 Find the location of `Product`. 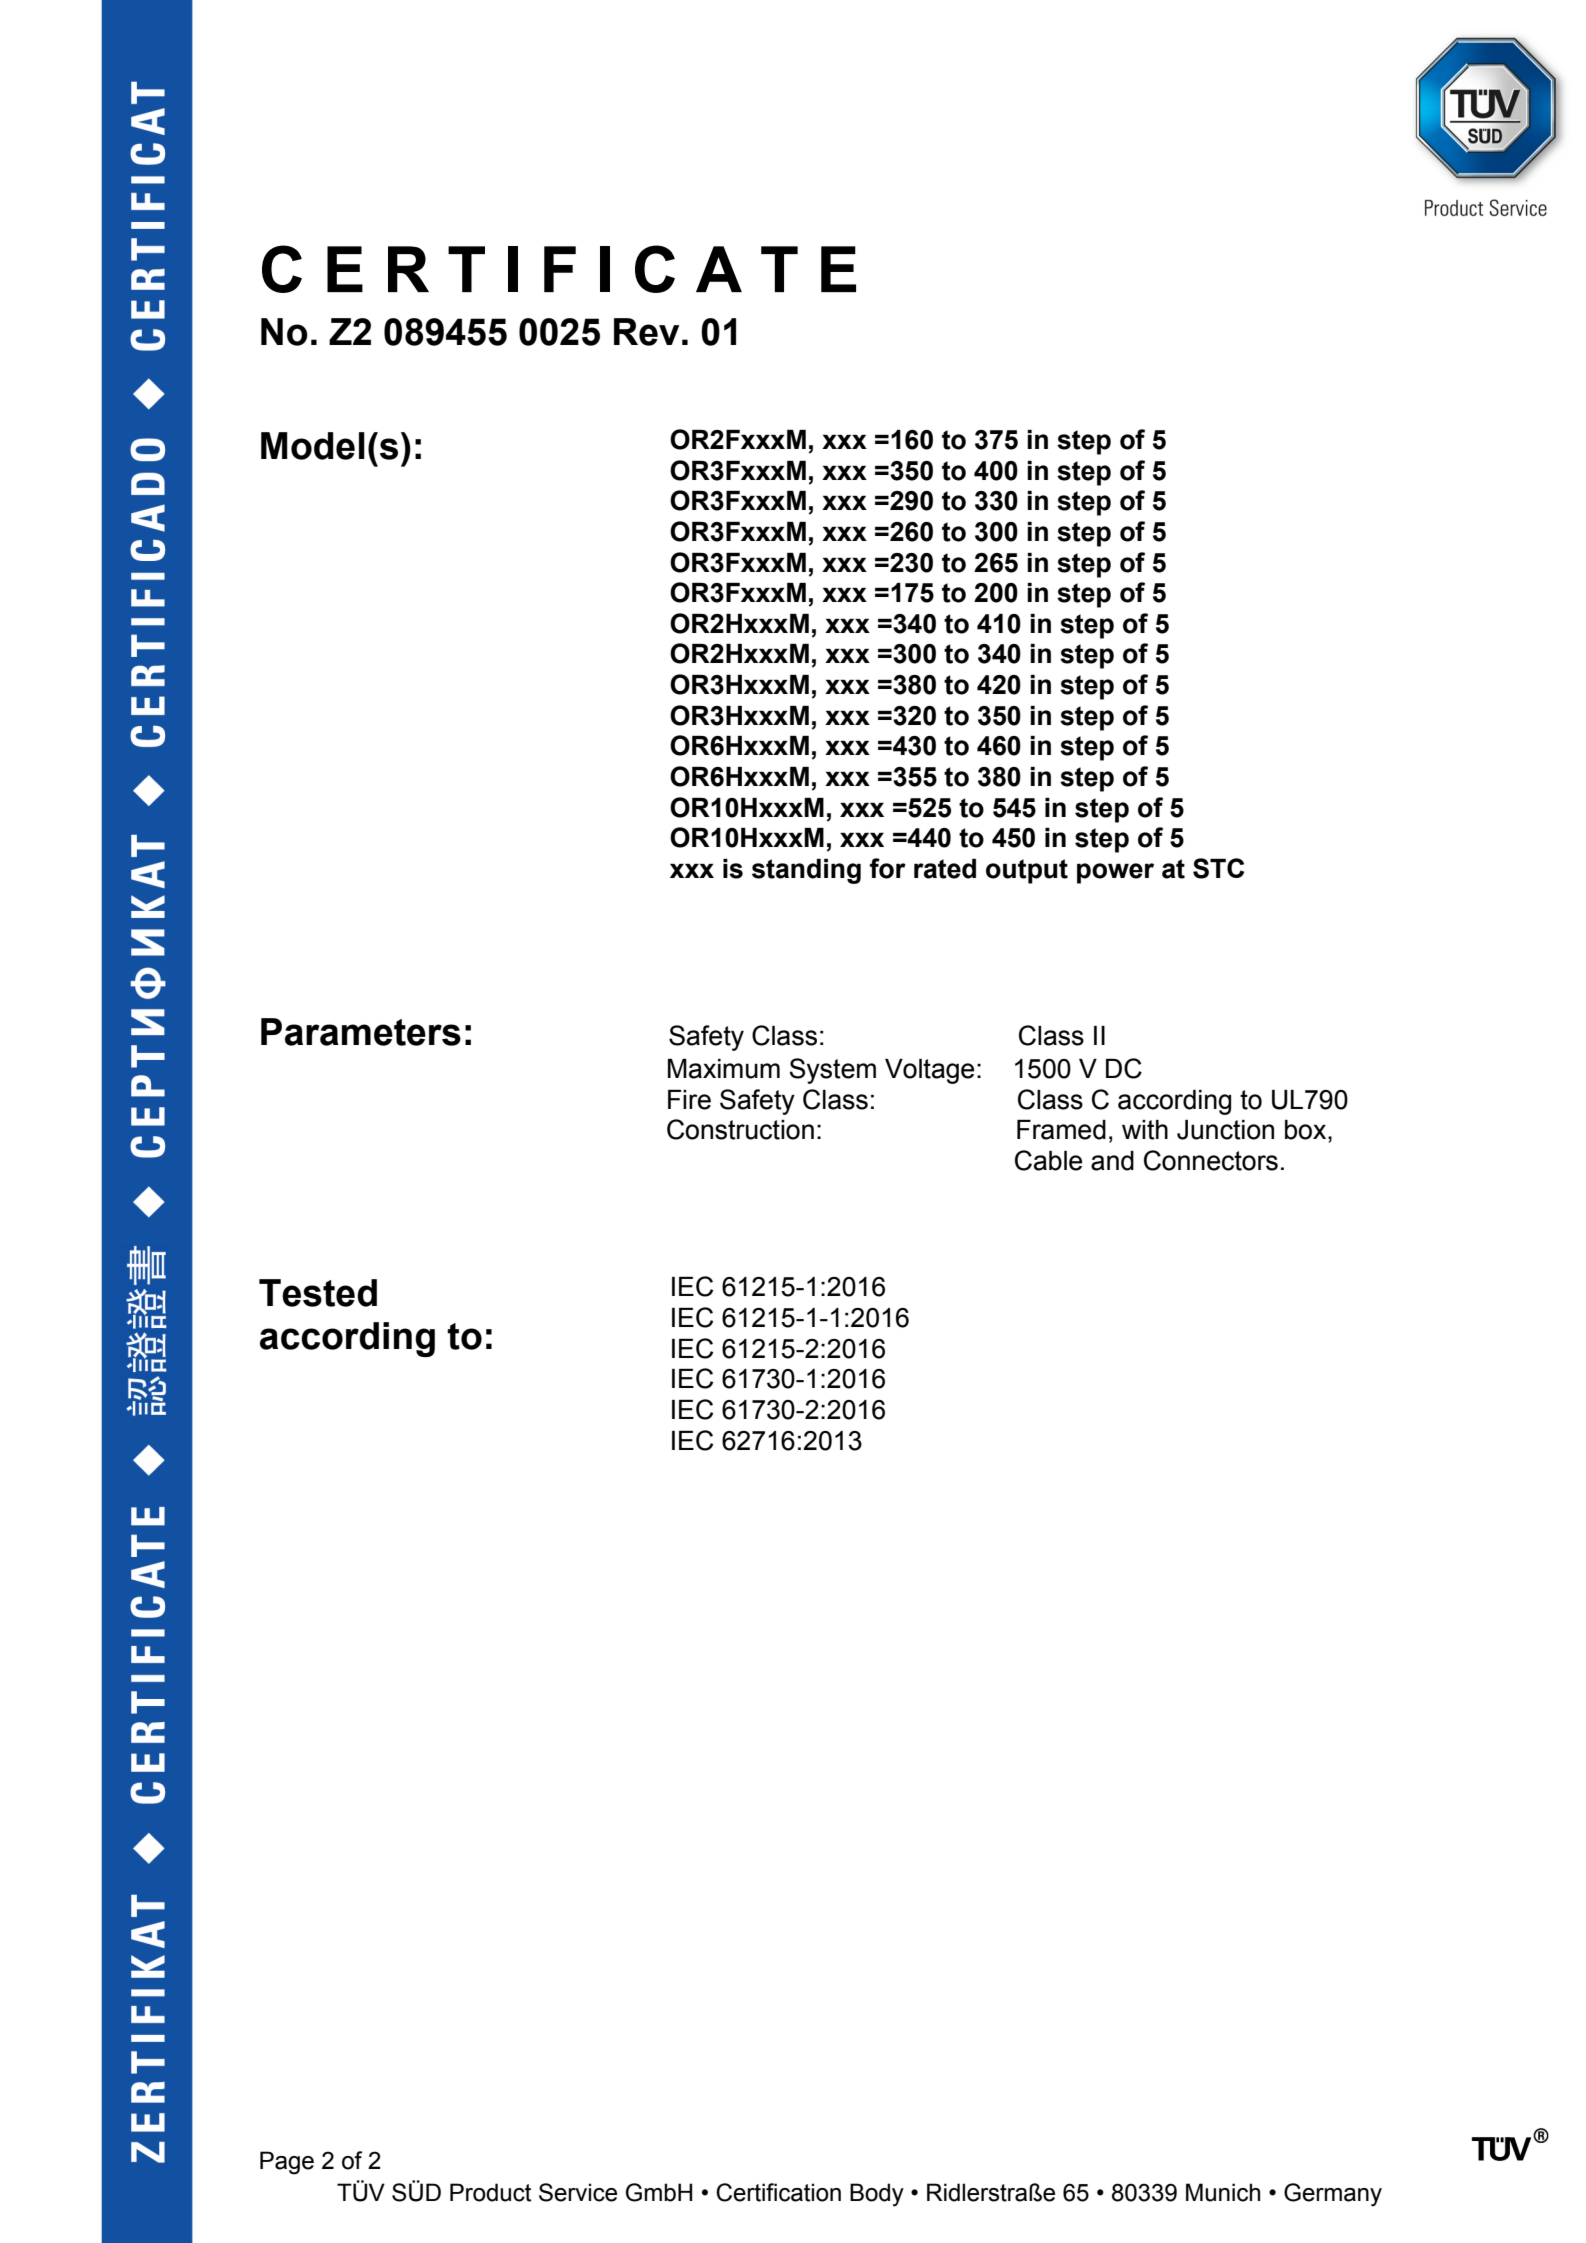

Product is located at coordinates (490, 2192).
